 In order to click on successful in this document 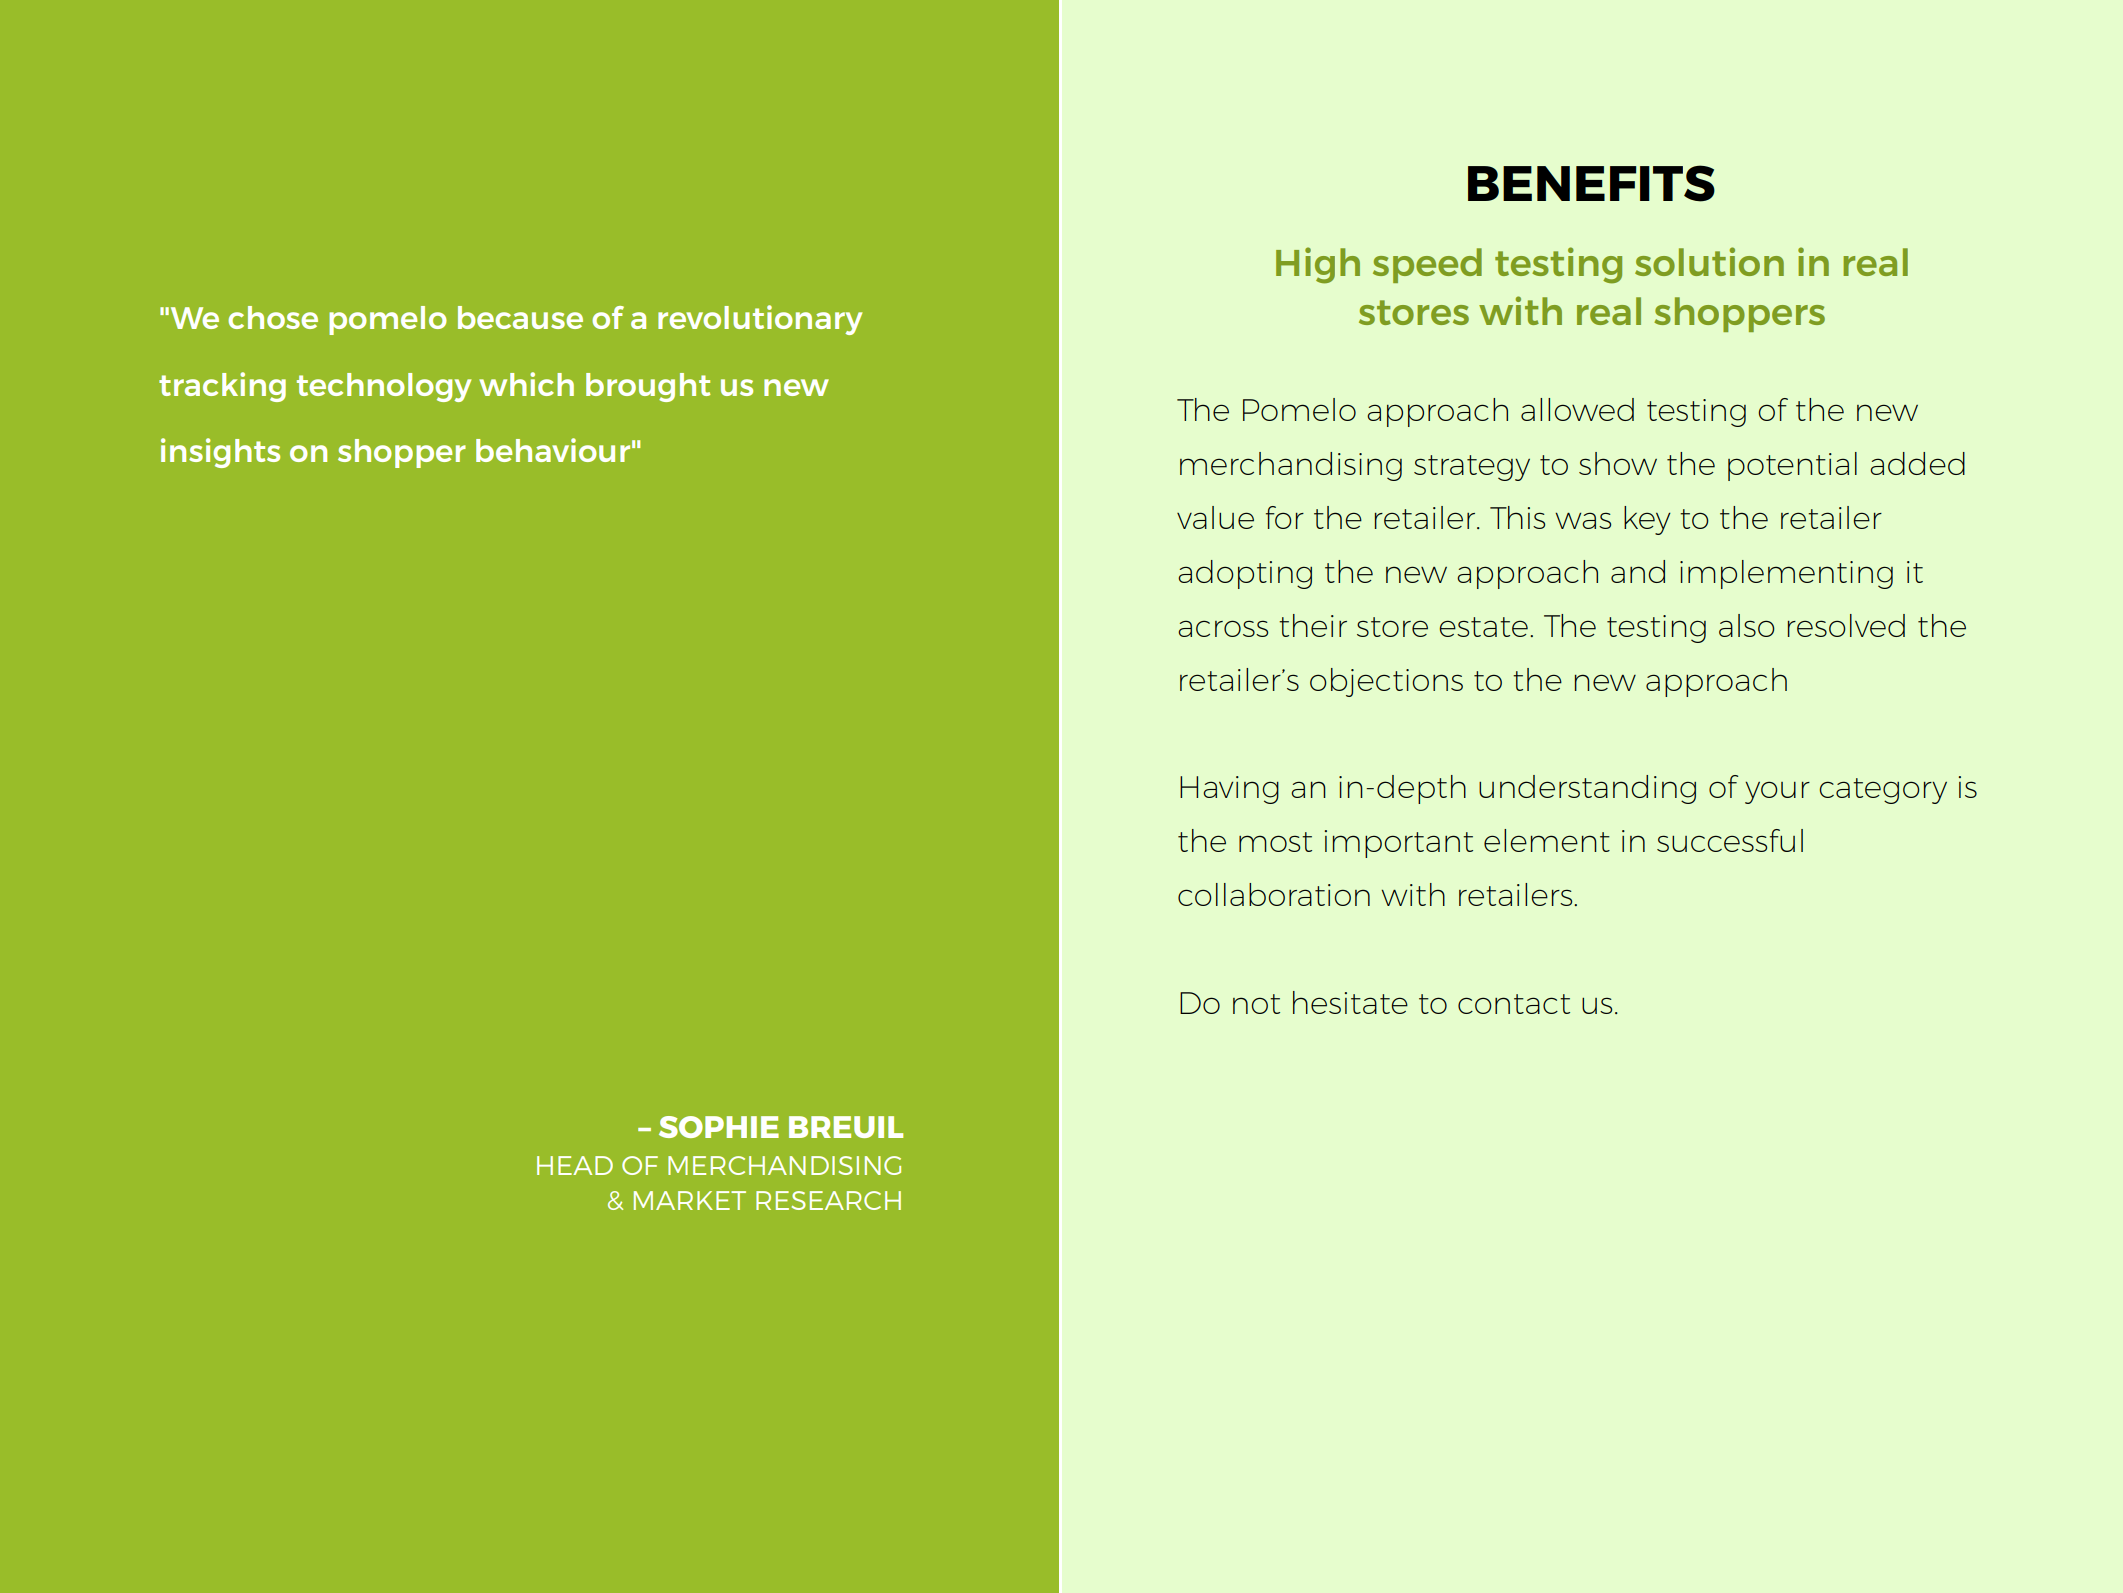, I will do `click(1730, 840)`.
